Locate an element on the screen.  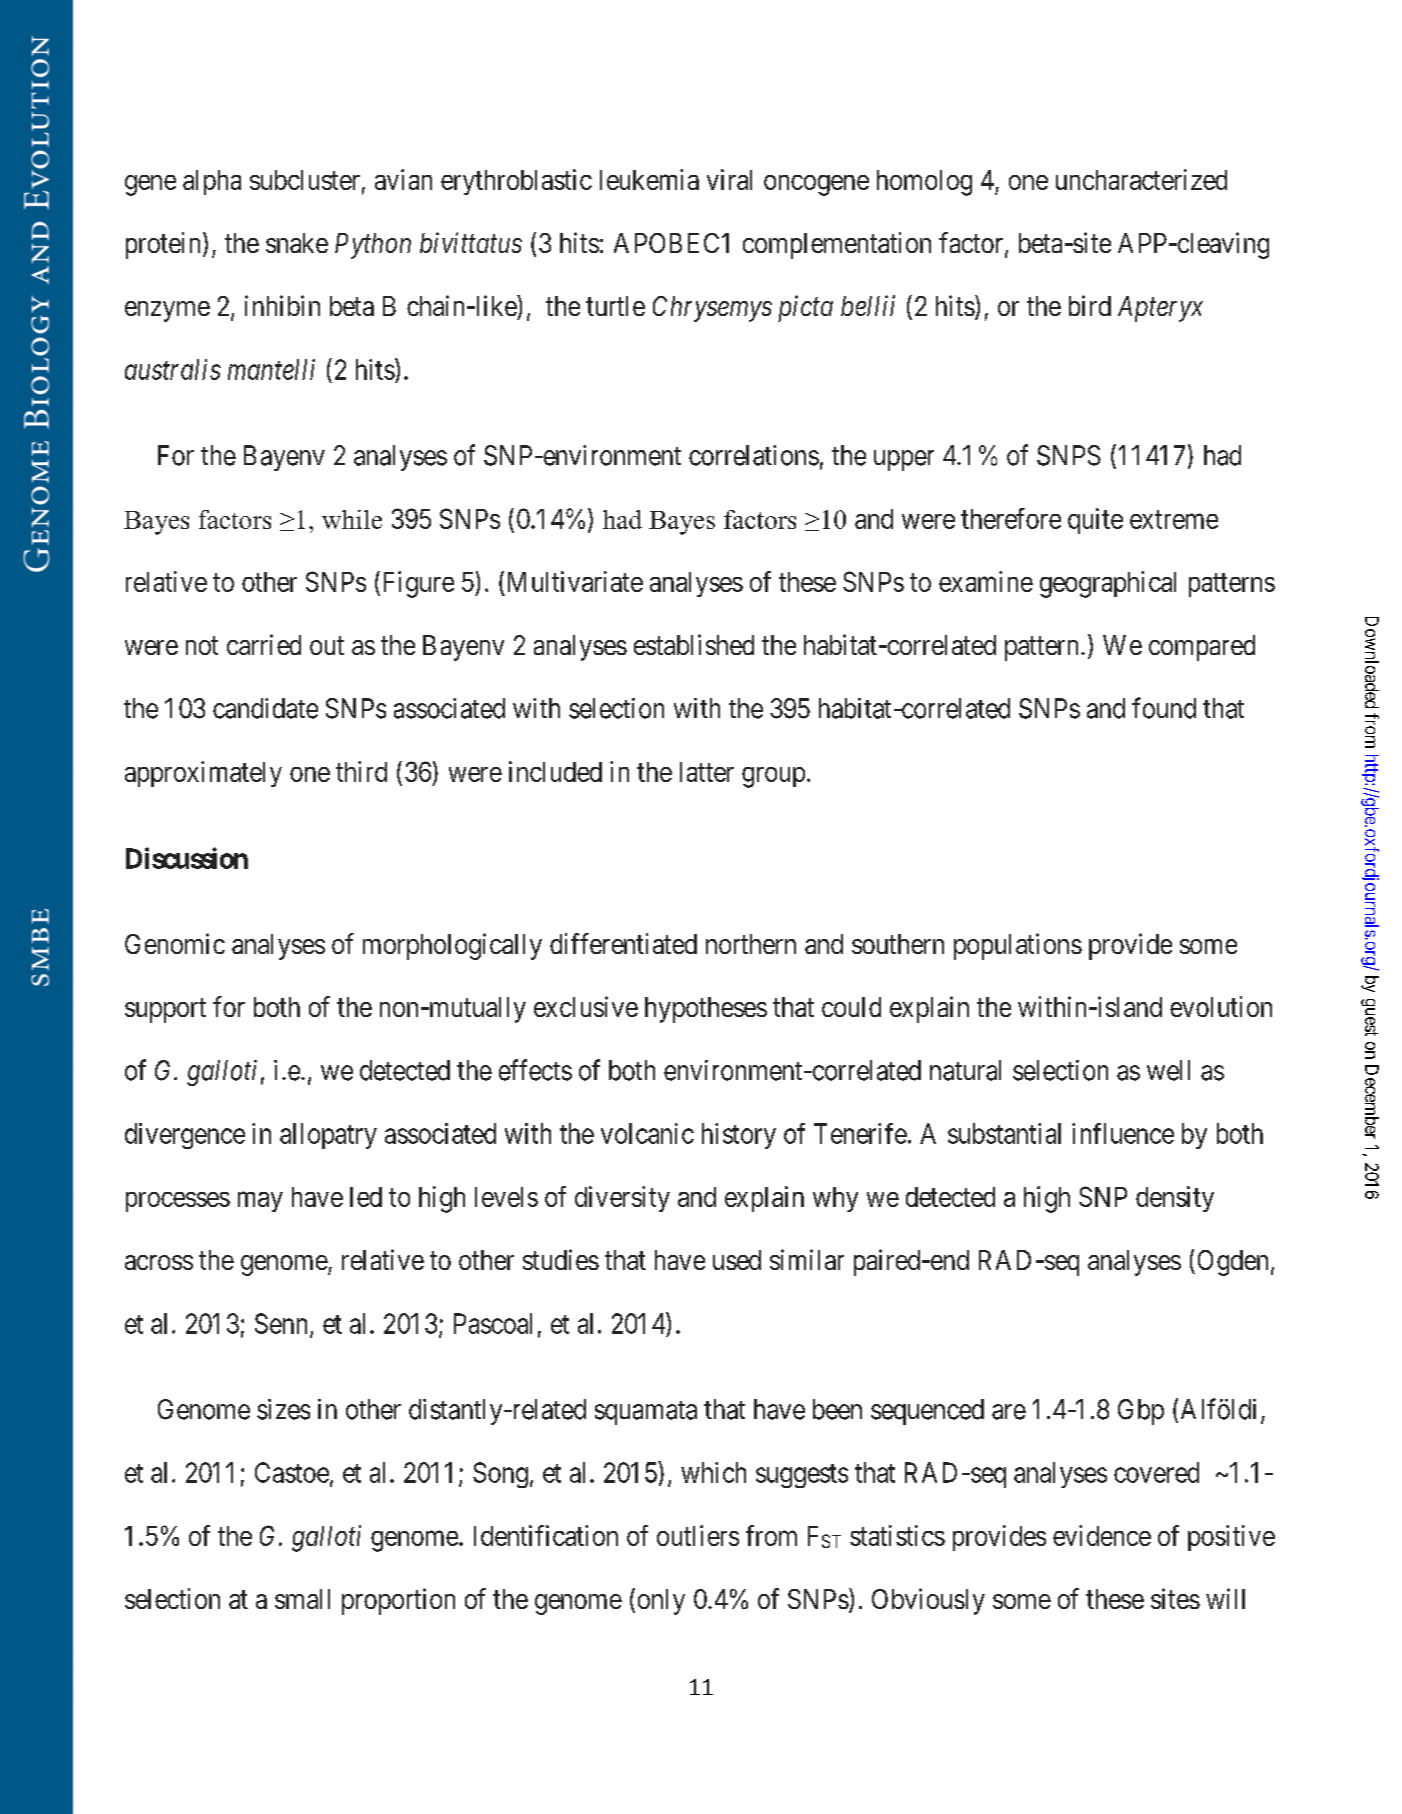
density is located at coordinates (1175, 1199).
